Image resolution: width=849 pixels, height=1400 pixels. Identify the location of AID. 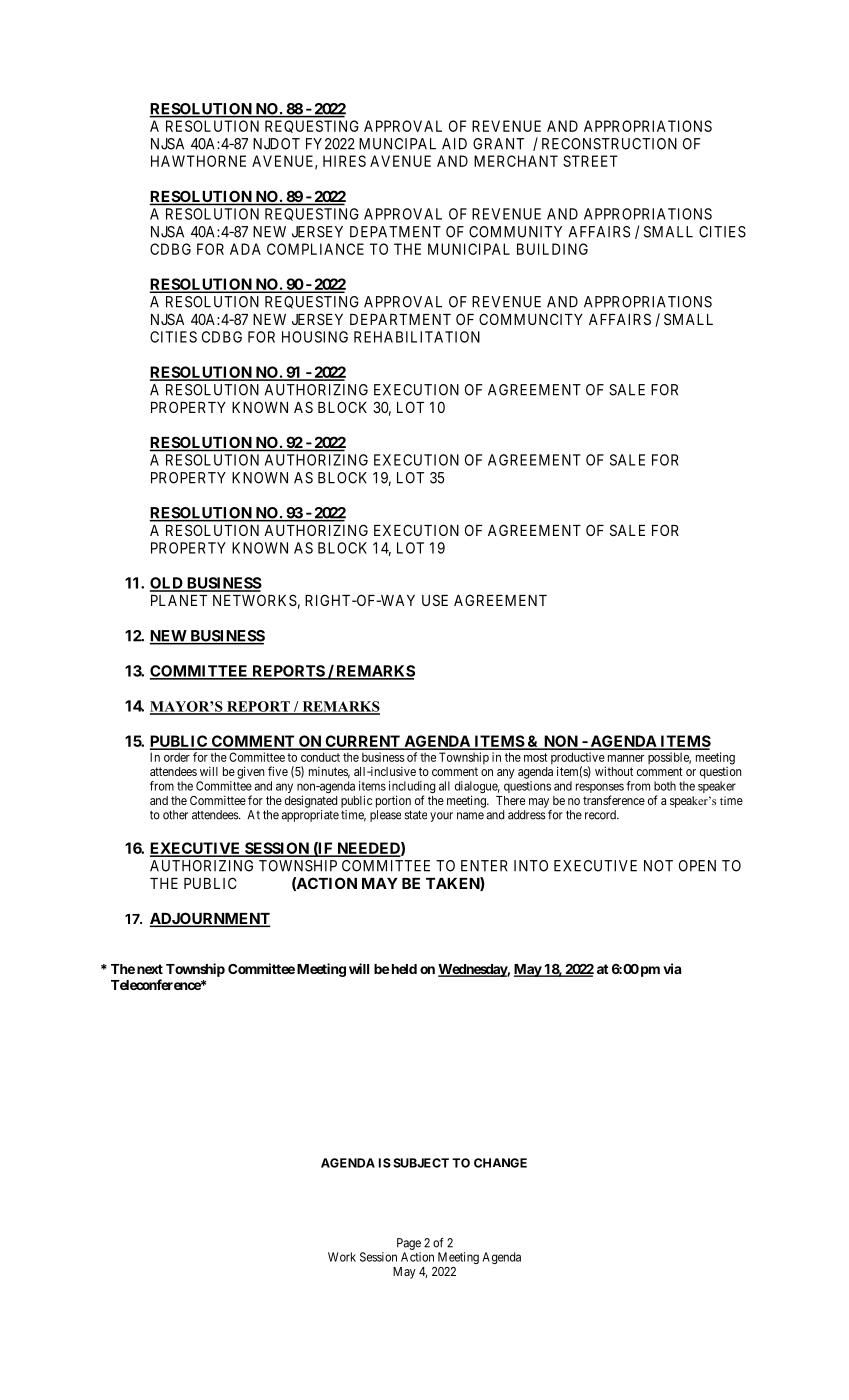
(454, 144).
